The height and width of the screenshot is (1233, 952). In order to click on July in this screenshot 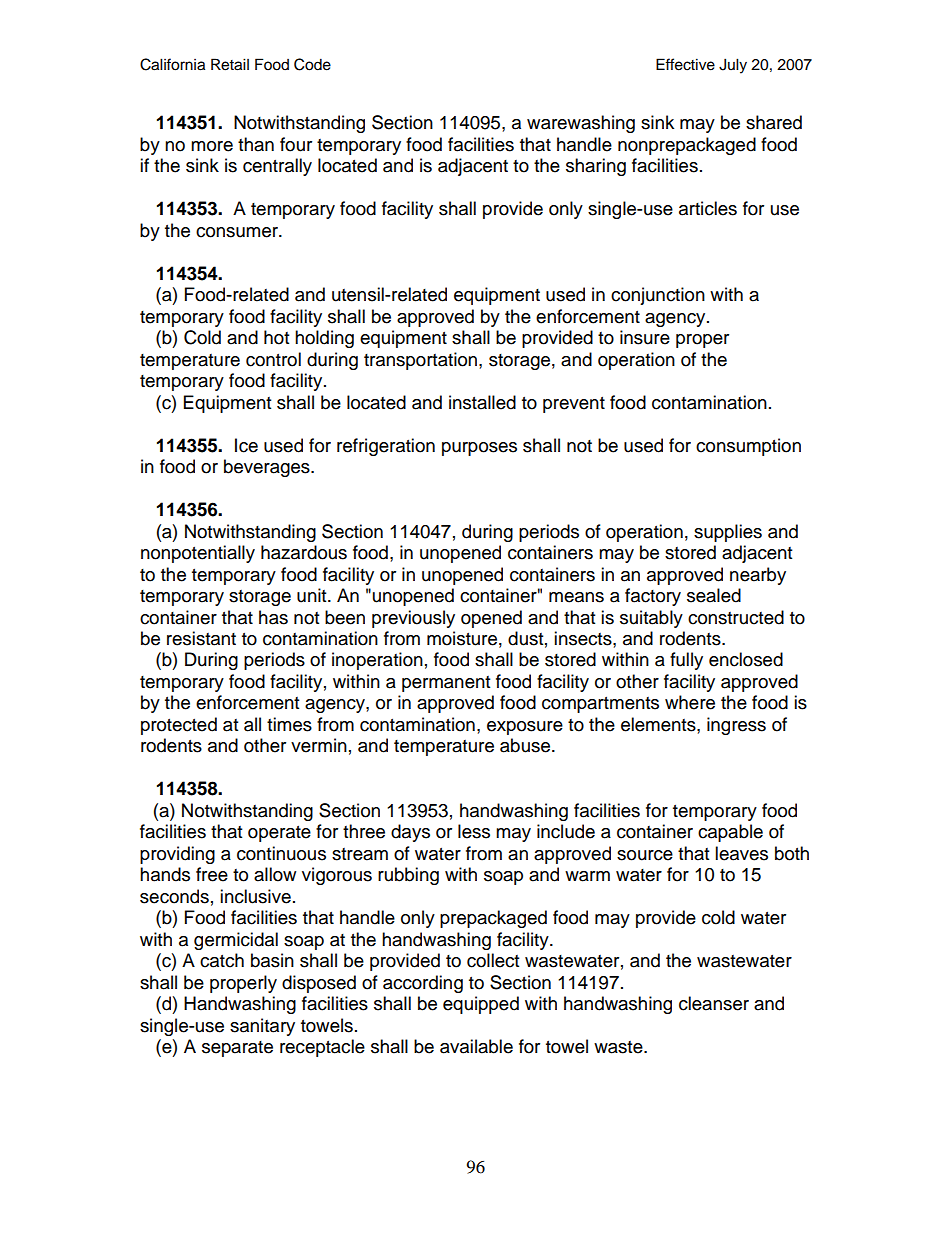, I will do `click(733, 66)`.
